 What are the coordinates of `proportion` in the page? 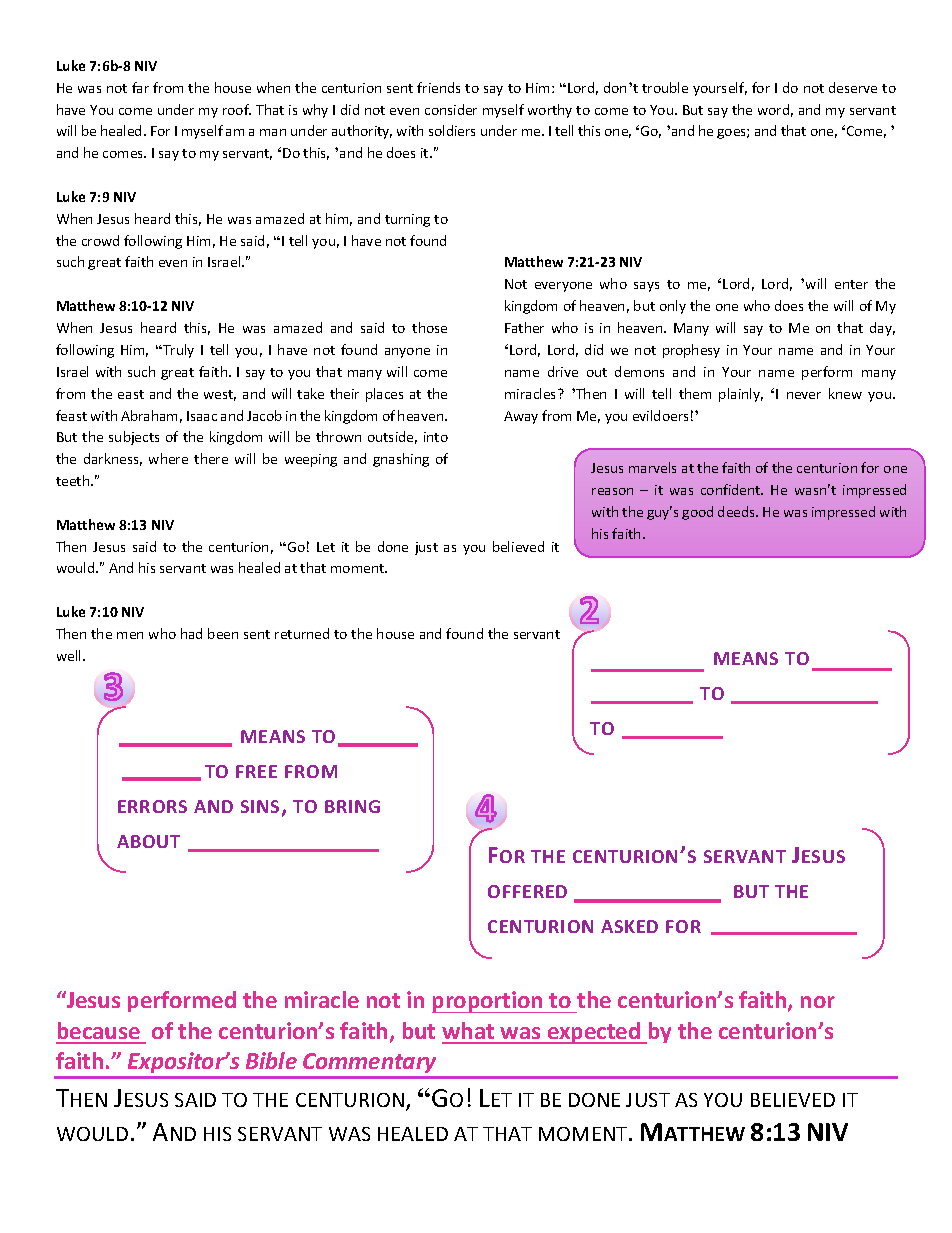 It's located at (488, 1002).
